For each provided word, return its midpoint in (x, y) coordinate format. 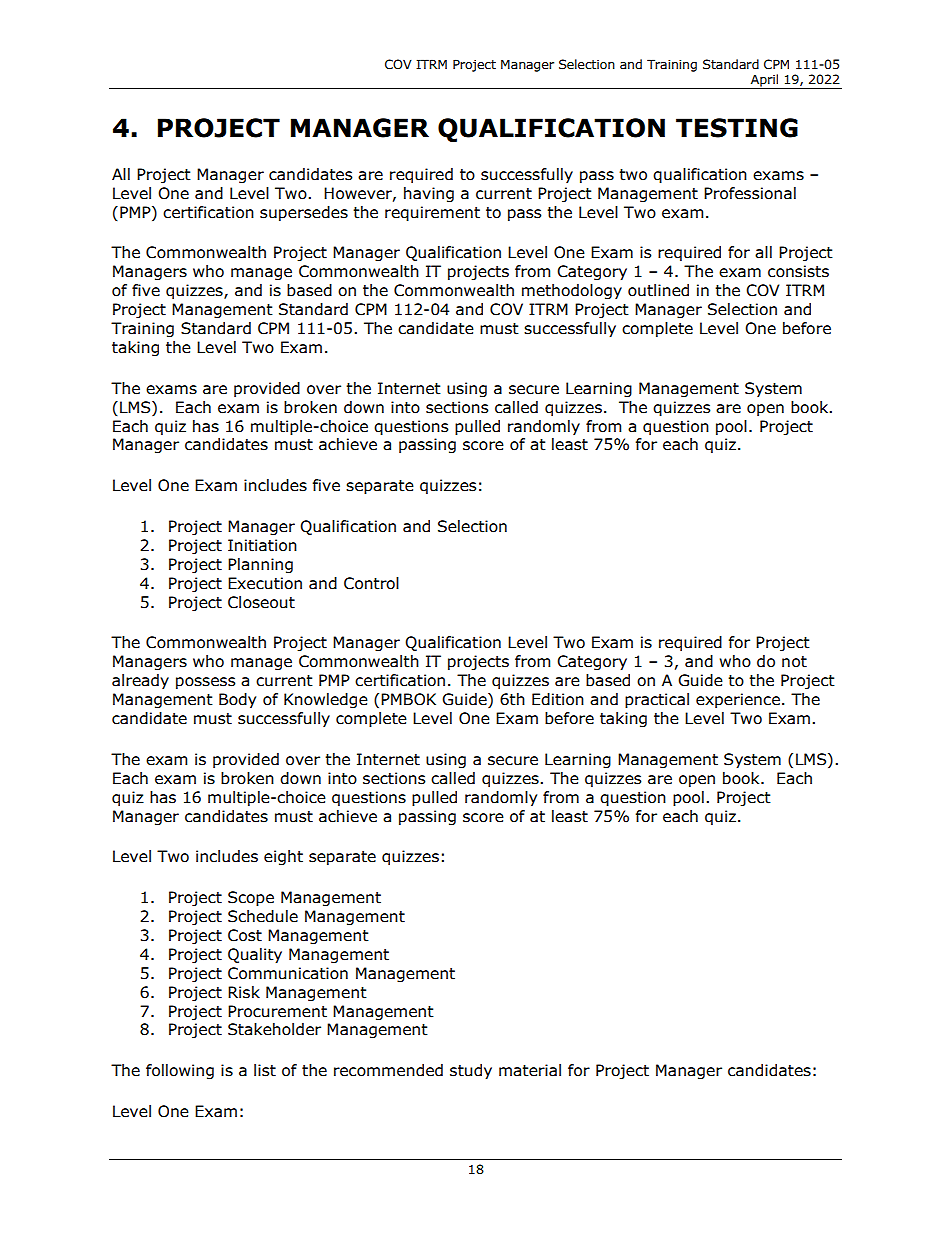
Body (237, 700)
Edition (558, 699)
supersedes (304, 213)
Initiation (262, 545)
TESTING (737, 128)
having (429, 194)
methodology (572, 291)
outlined (658, 290)
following (180, 1071)
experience (738, 700)
